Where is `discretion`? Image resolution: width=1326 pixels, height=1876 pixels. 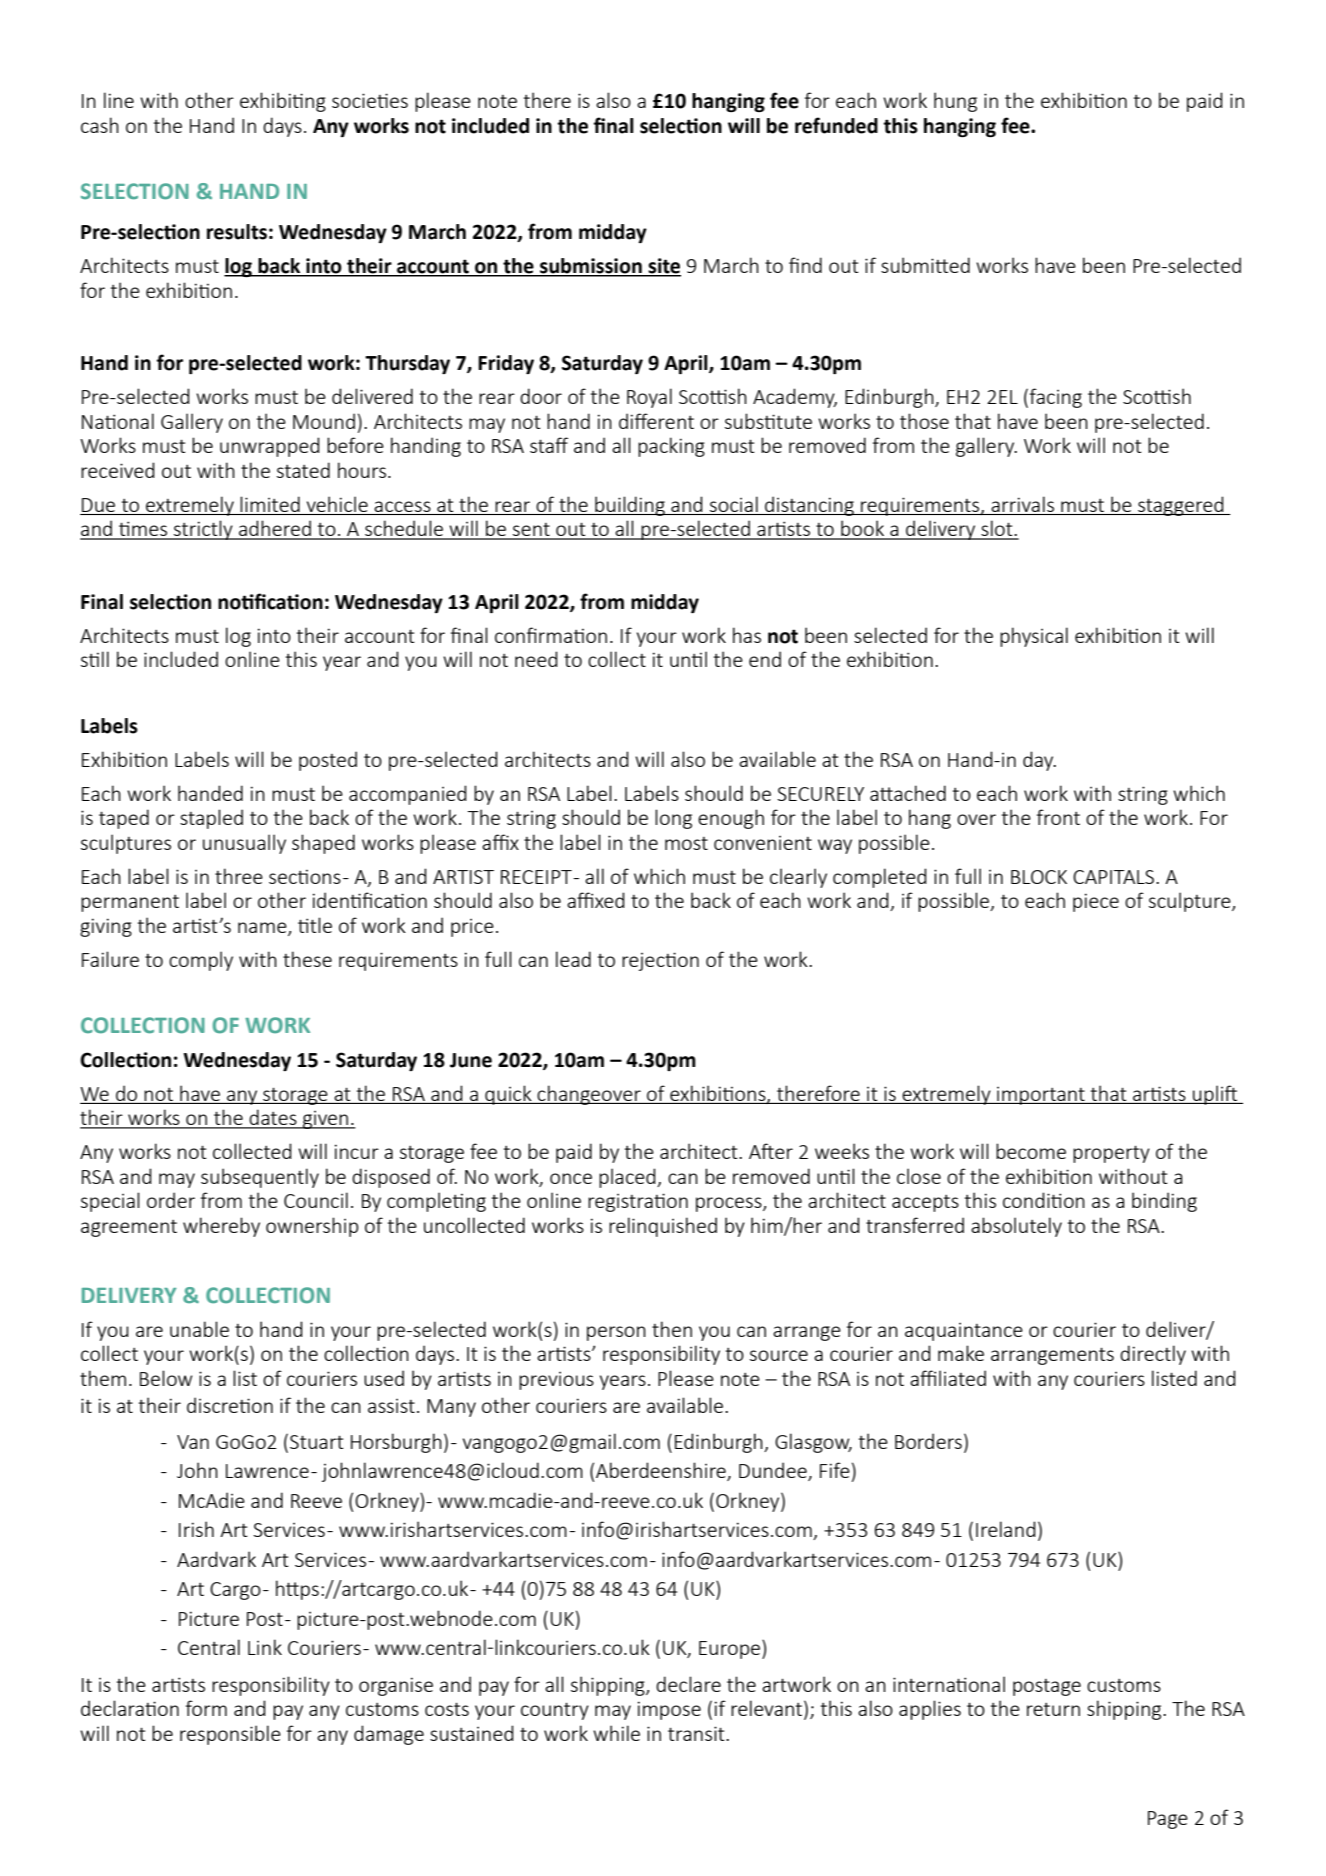 discretion is located at coordinates (230, 1405).
